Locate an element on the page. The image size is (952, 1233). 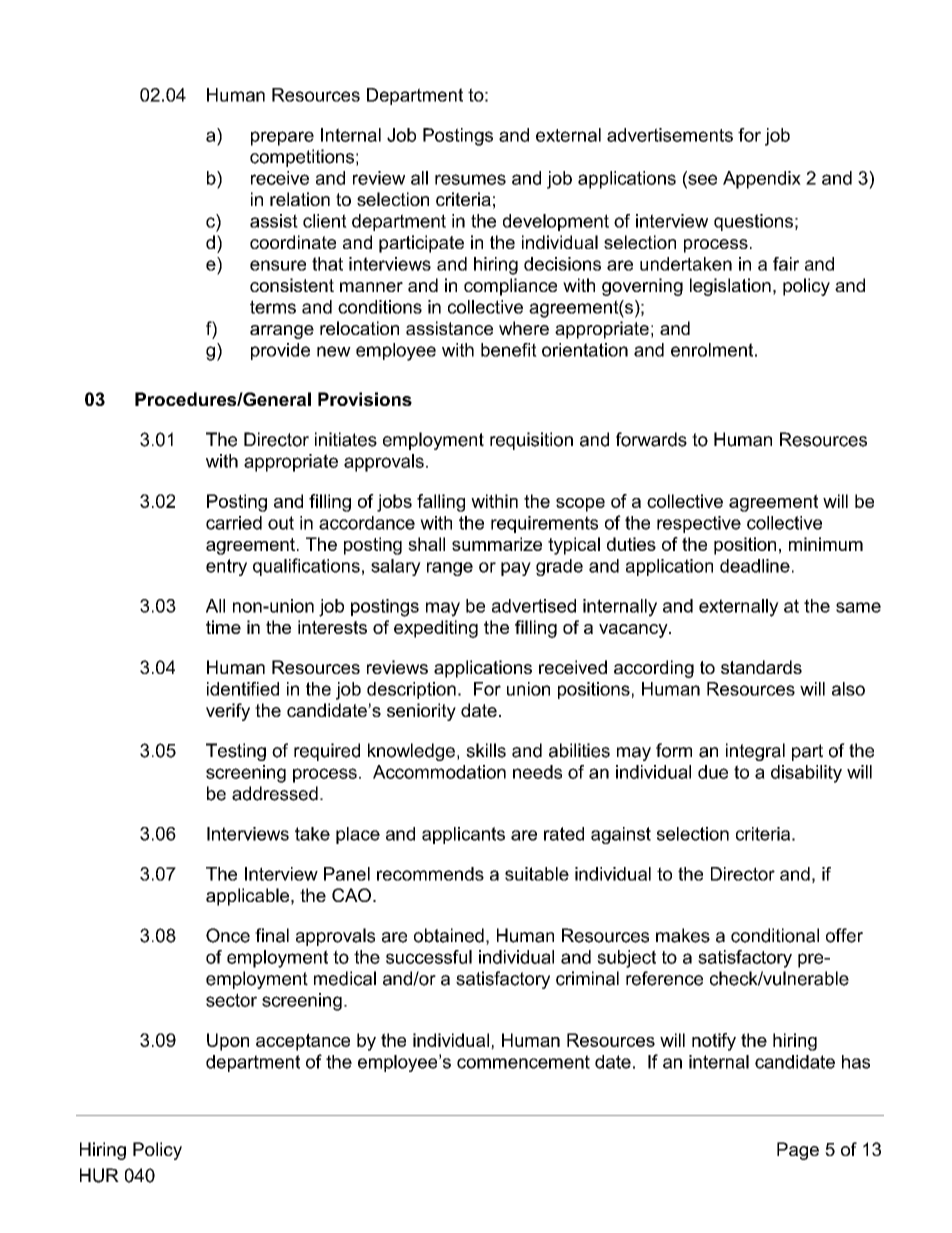
HUR is located at coordinates (99, 1175).
